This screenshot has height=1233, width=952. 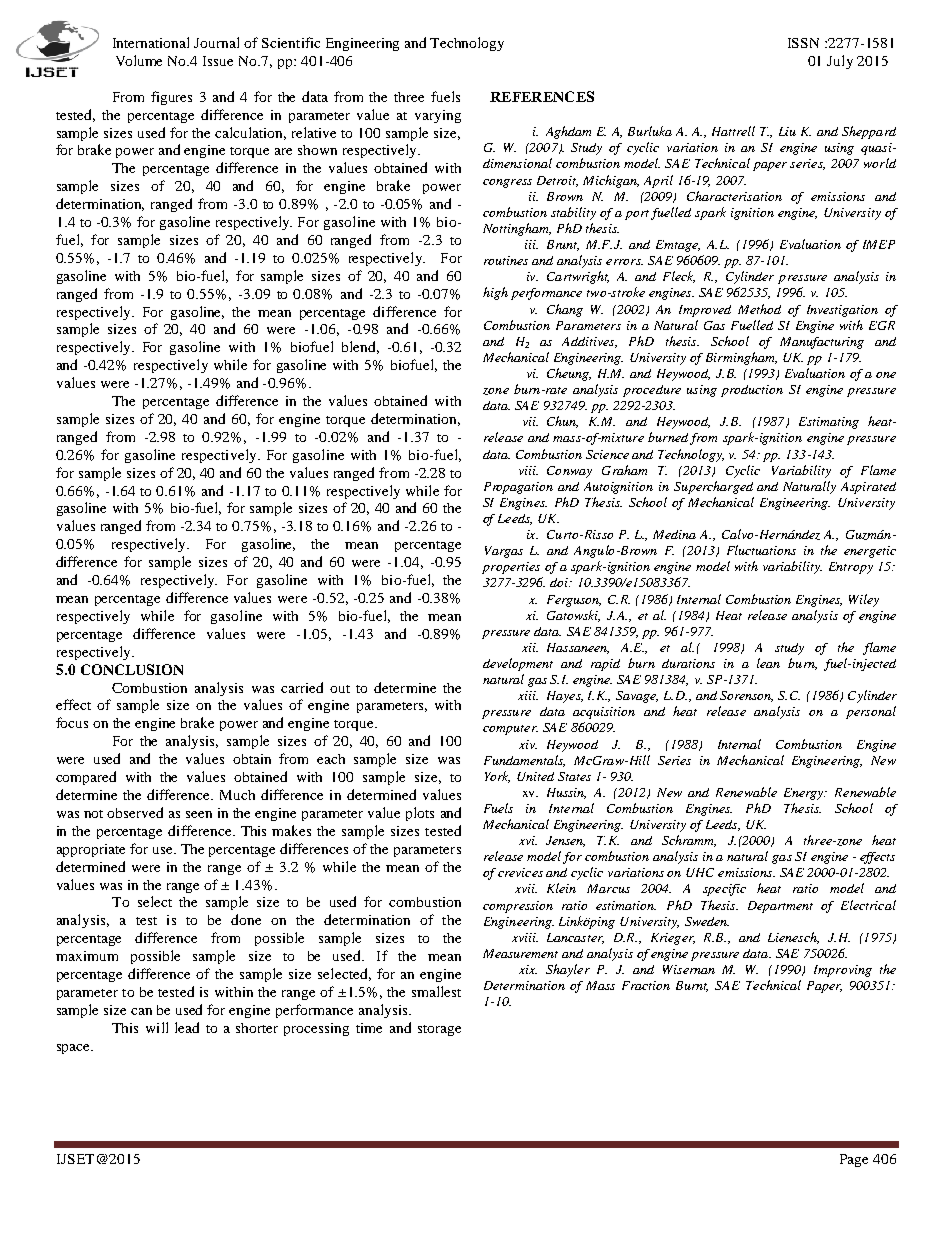 I want to click on will, so click(x=157, y=1027).
